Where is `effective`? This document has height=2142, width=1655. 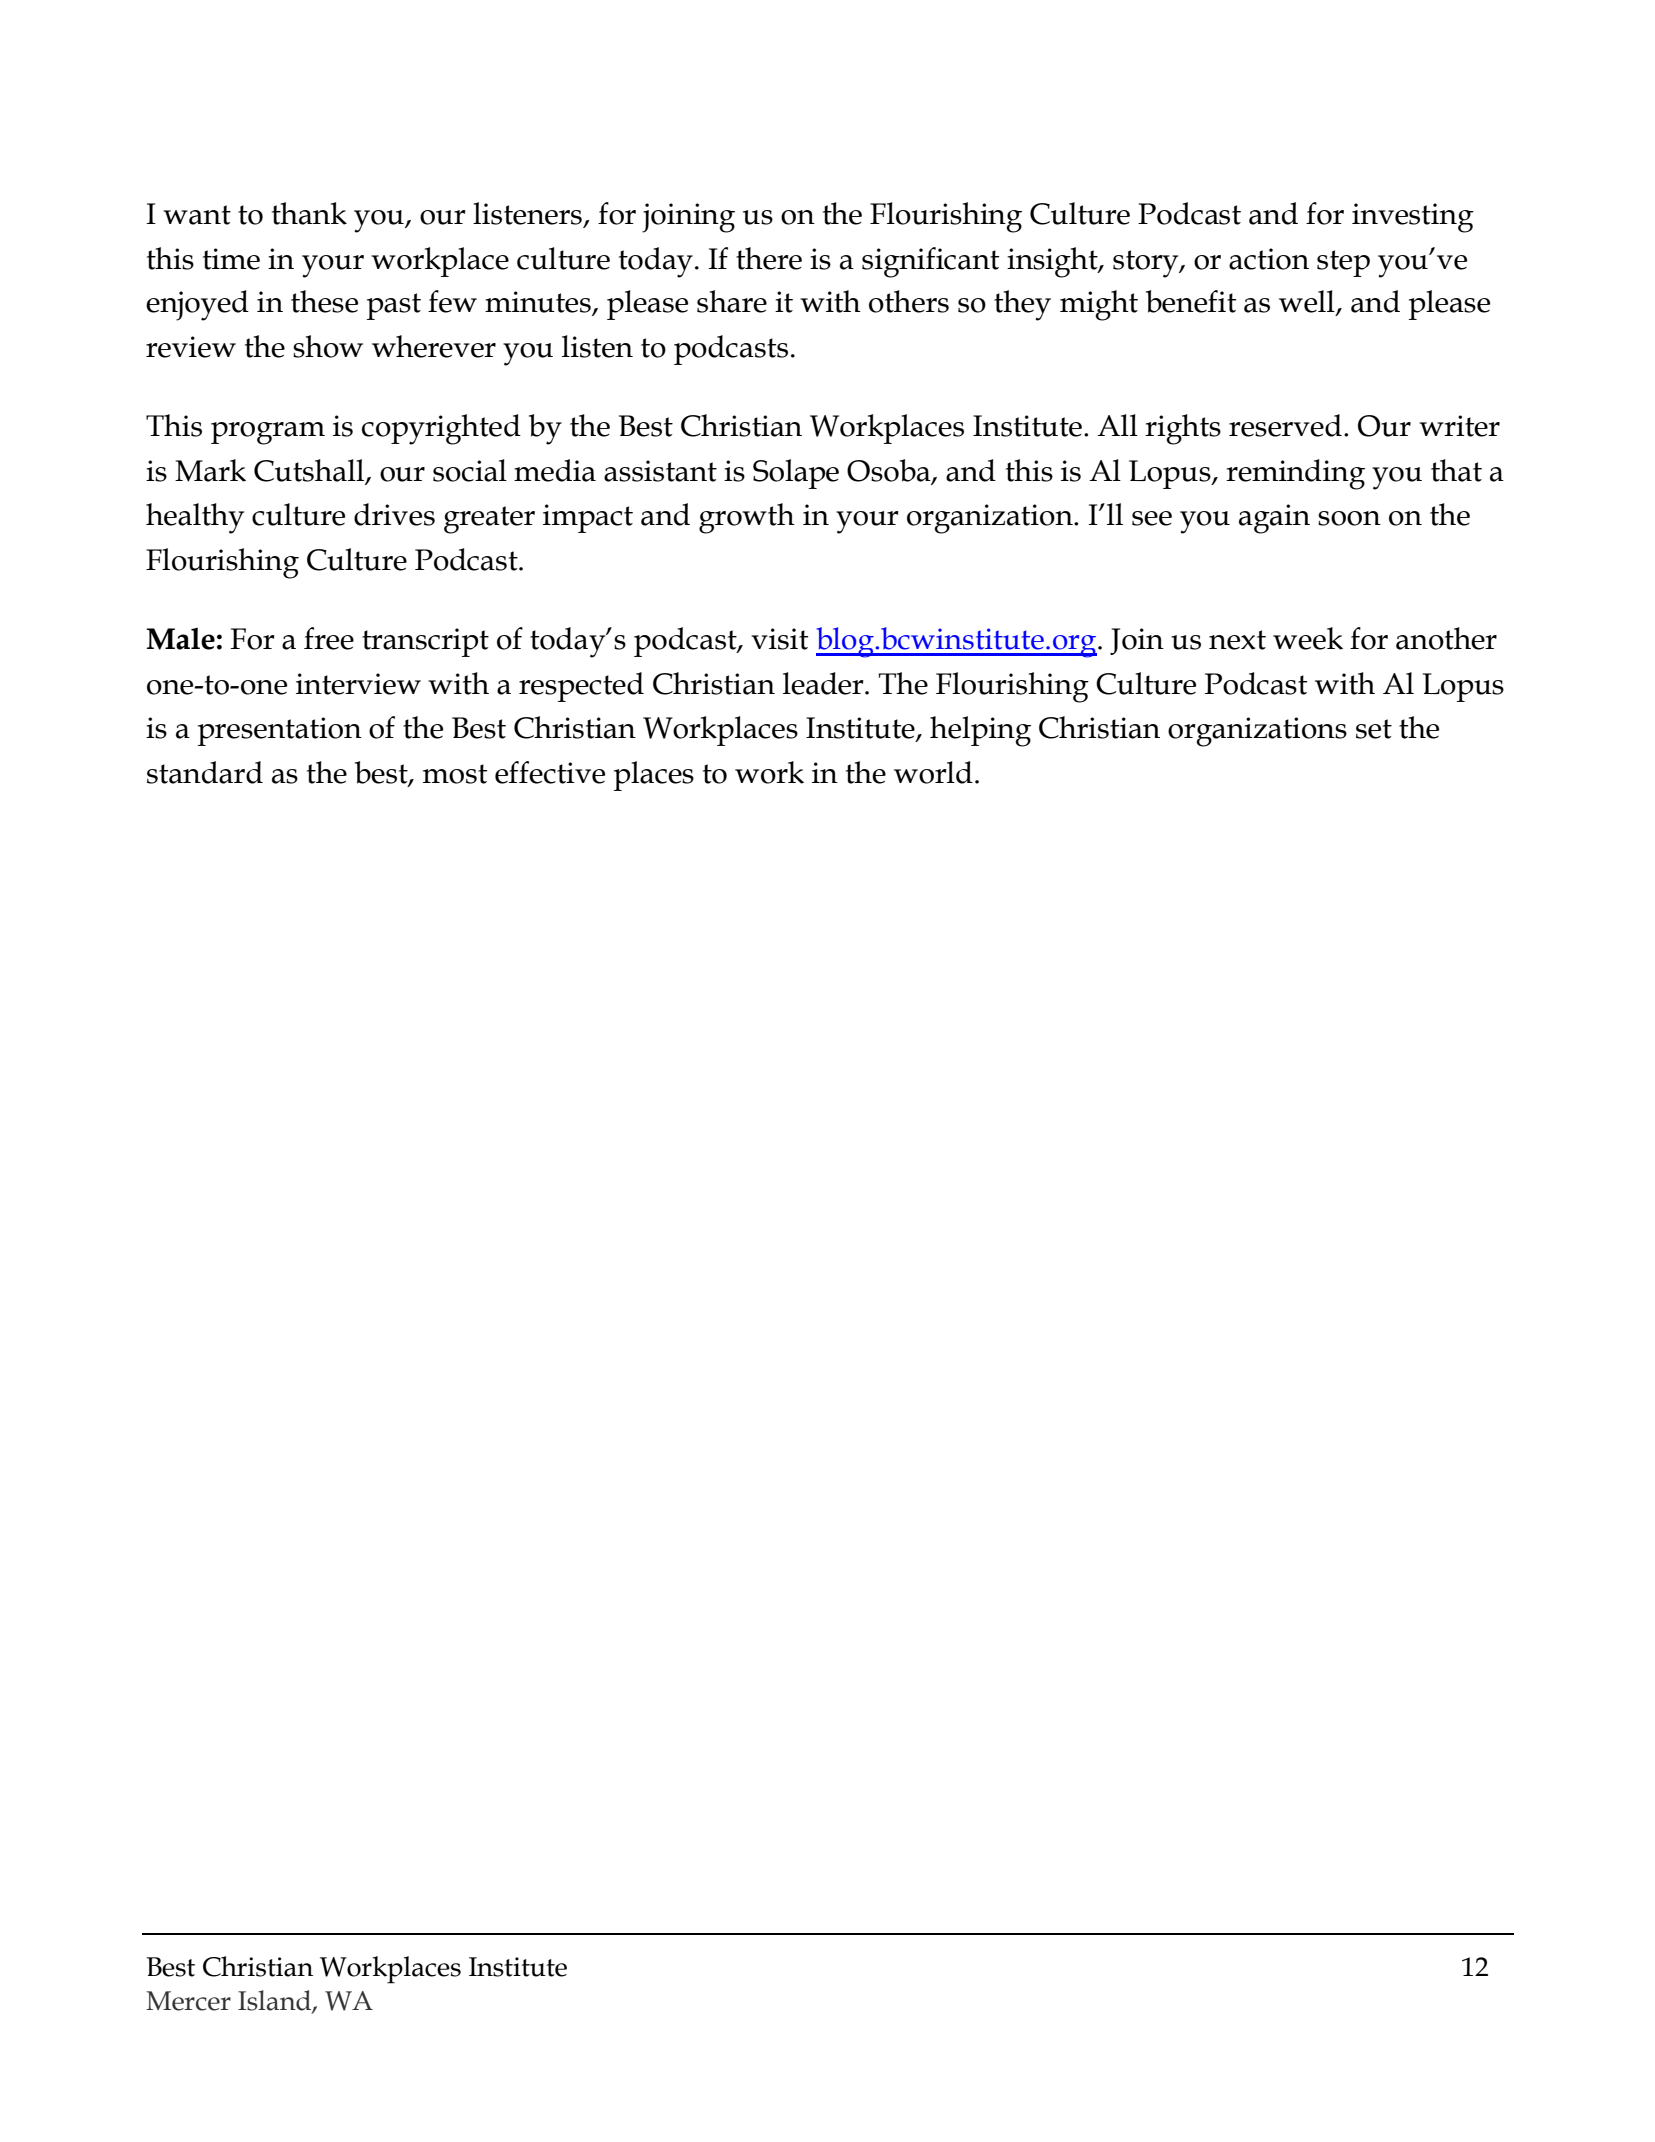 effective is located at coordinates (550, 772).
